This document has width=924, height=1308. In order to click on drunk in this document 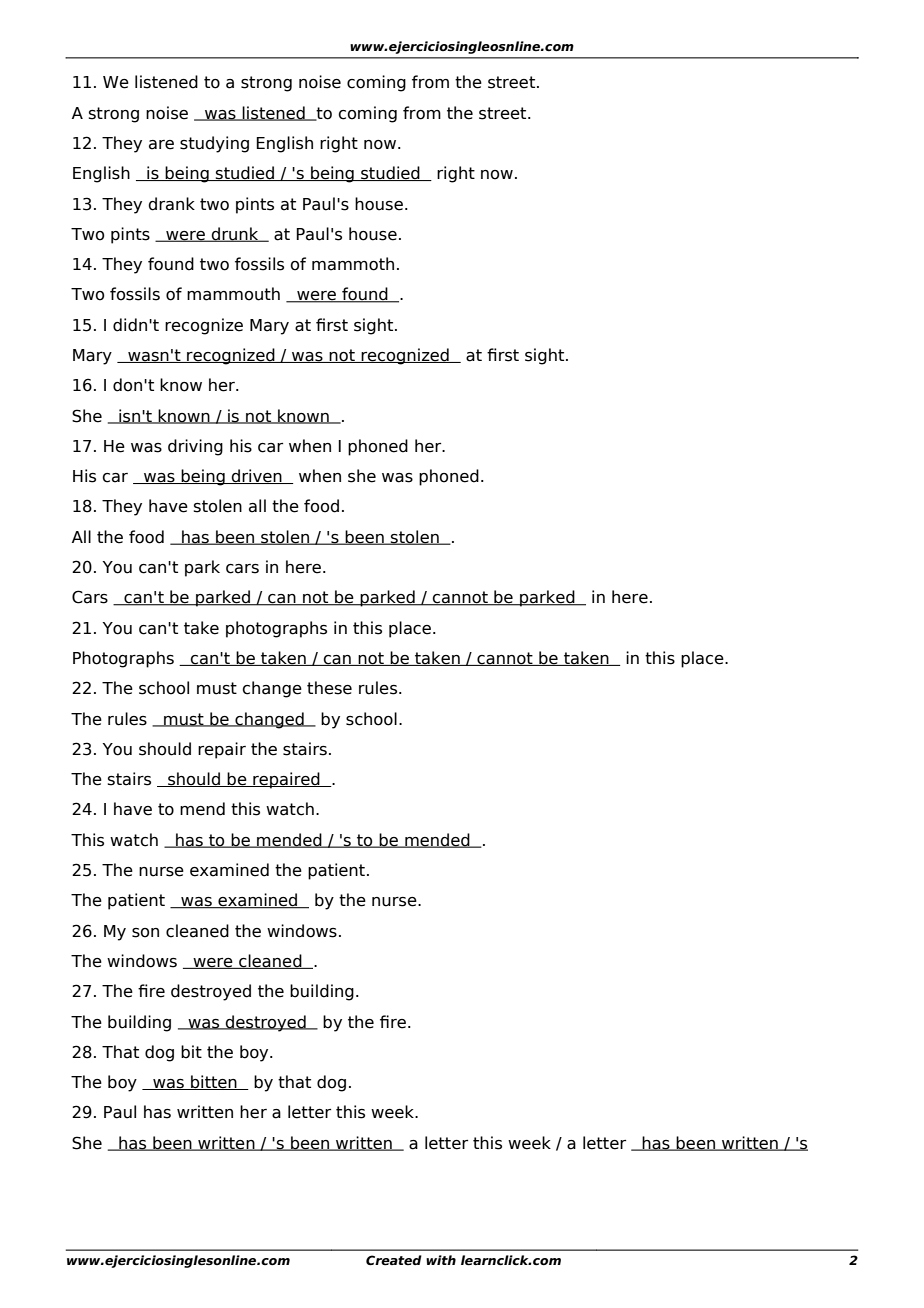, I will do `click(235, 234)`.
